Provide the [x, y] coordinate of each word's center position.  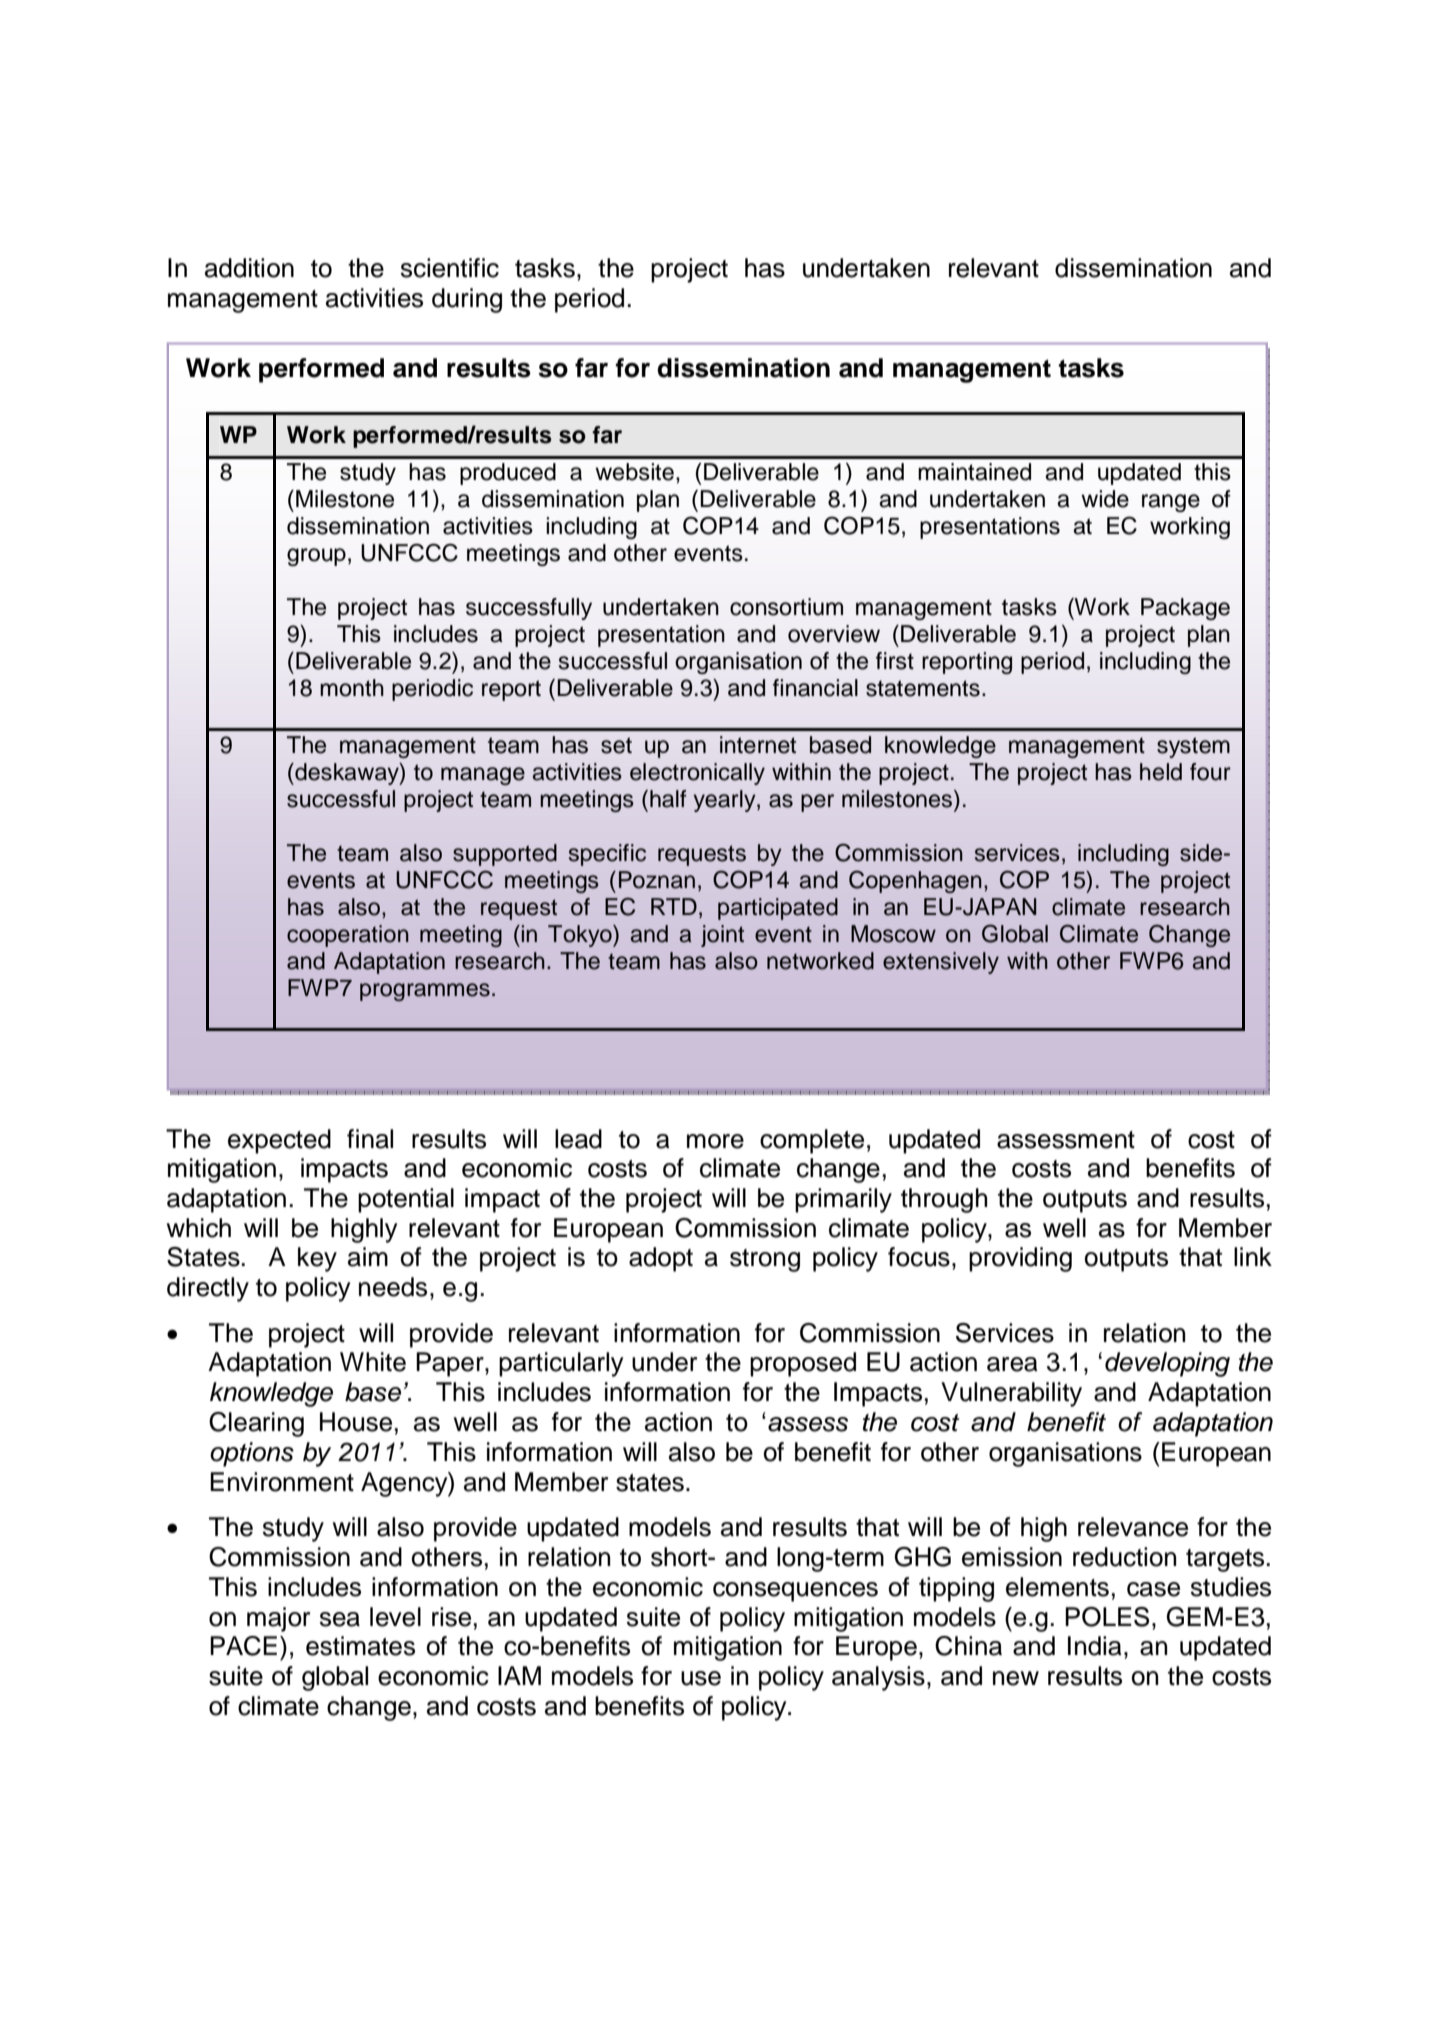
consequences [795, 1592]
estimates [360, 1646]
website [634, 472]
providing [1020, 1259]
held [1161, 772]
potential [406, 1200]
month [352, 688]
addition [249, 268]
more [715, 1141]
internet [758, 745]
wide [1105, 499]
